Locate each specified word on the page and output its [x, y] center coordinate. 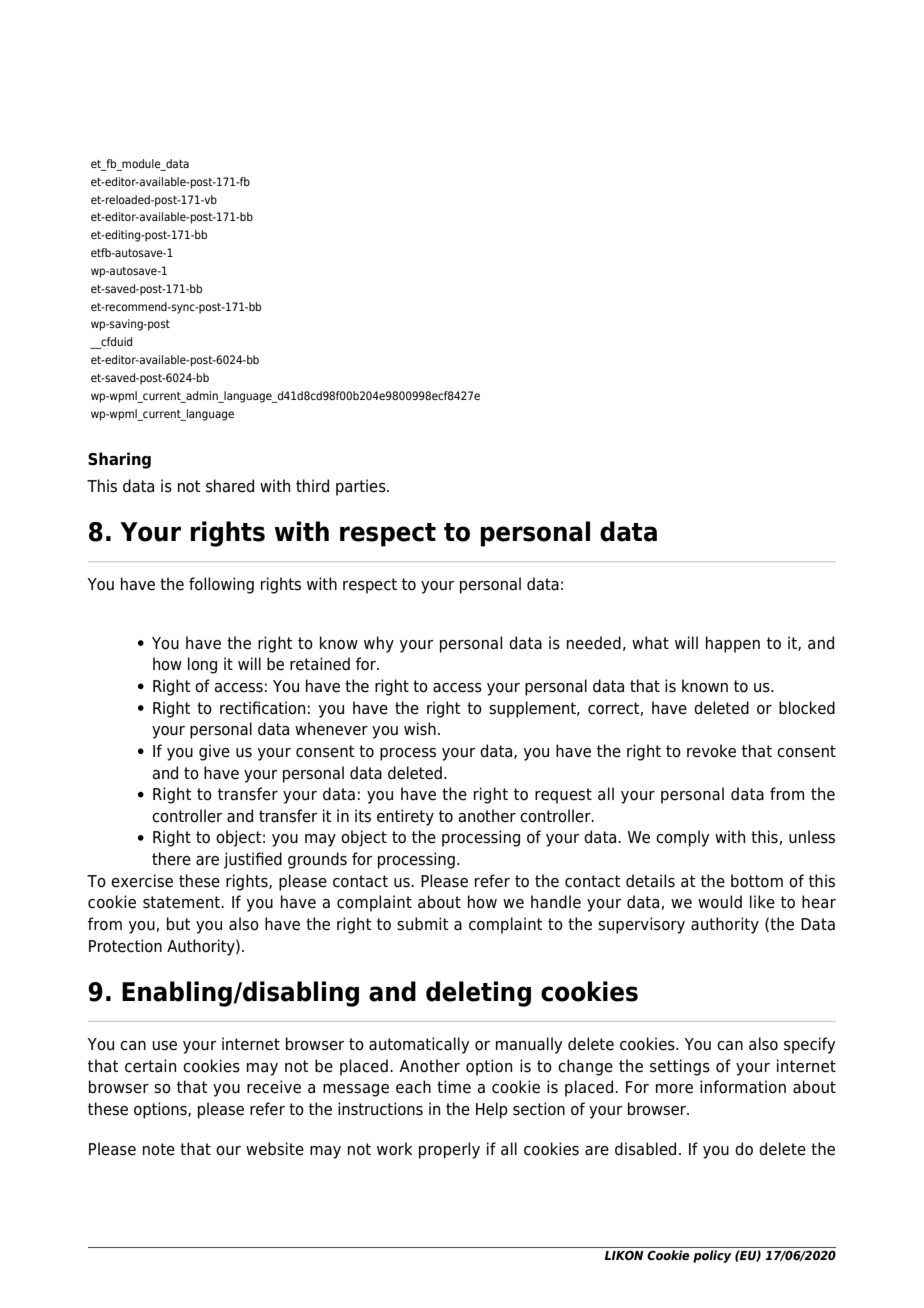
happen [733, 644]
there [171, 859]
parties [362, 487]
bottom [757, 881]
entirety [405, 817]
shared [230, 486]
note [159, 1149]
